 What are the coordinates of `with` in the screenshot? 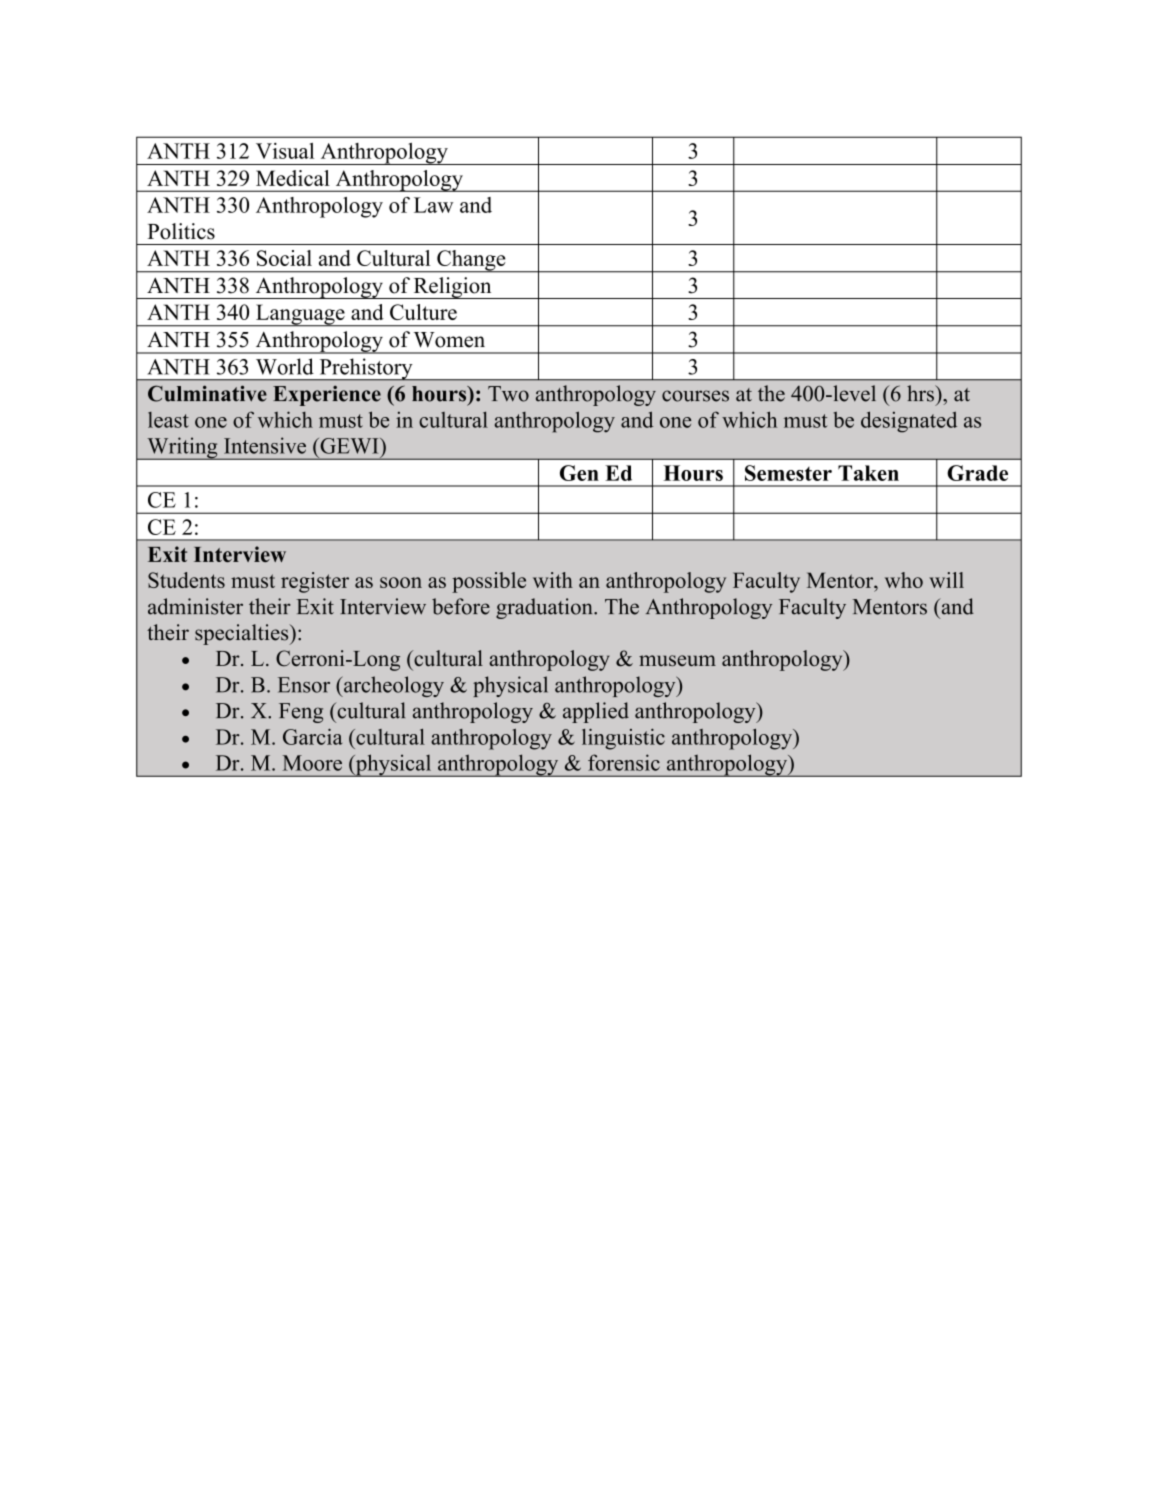 It's located at (553, 580).
